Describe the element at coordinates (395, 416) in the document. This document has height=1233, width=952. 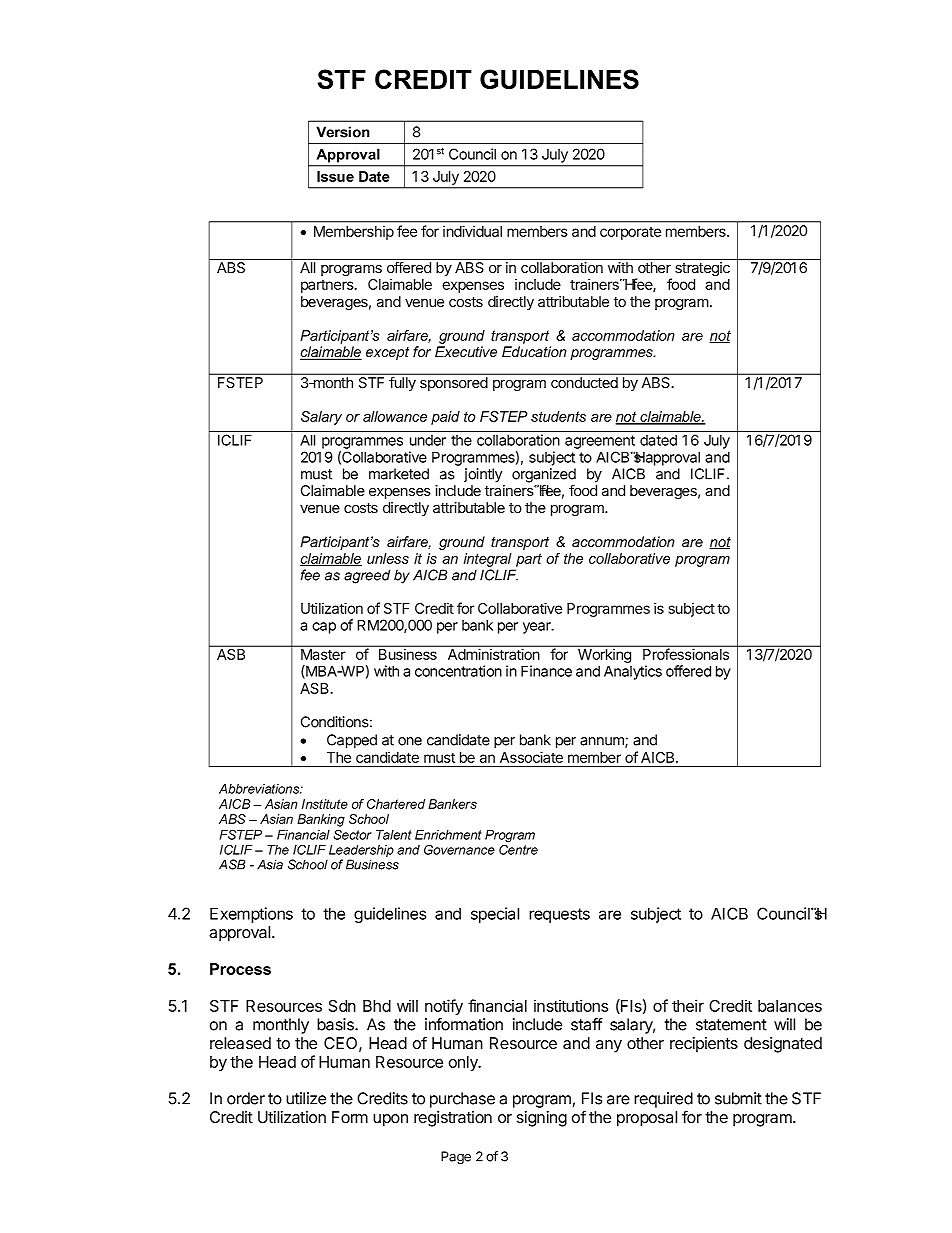
I see `allowance` at that location.
